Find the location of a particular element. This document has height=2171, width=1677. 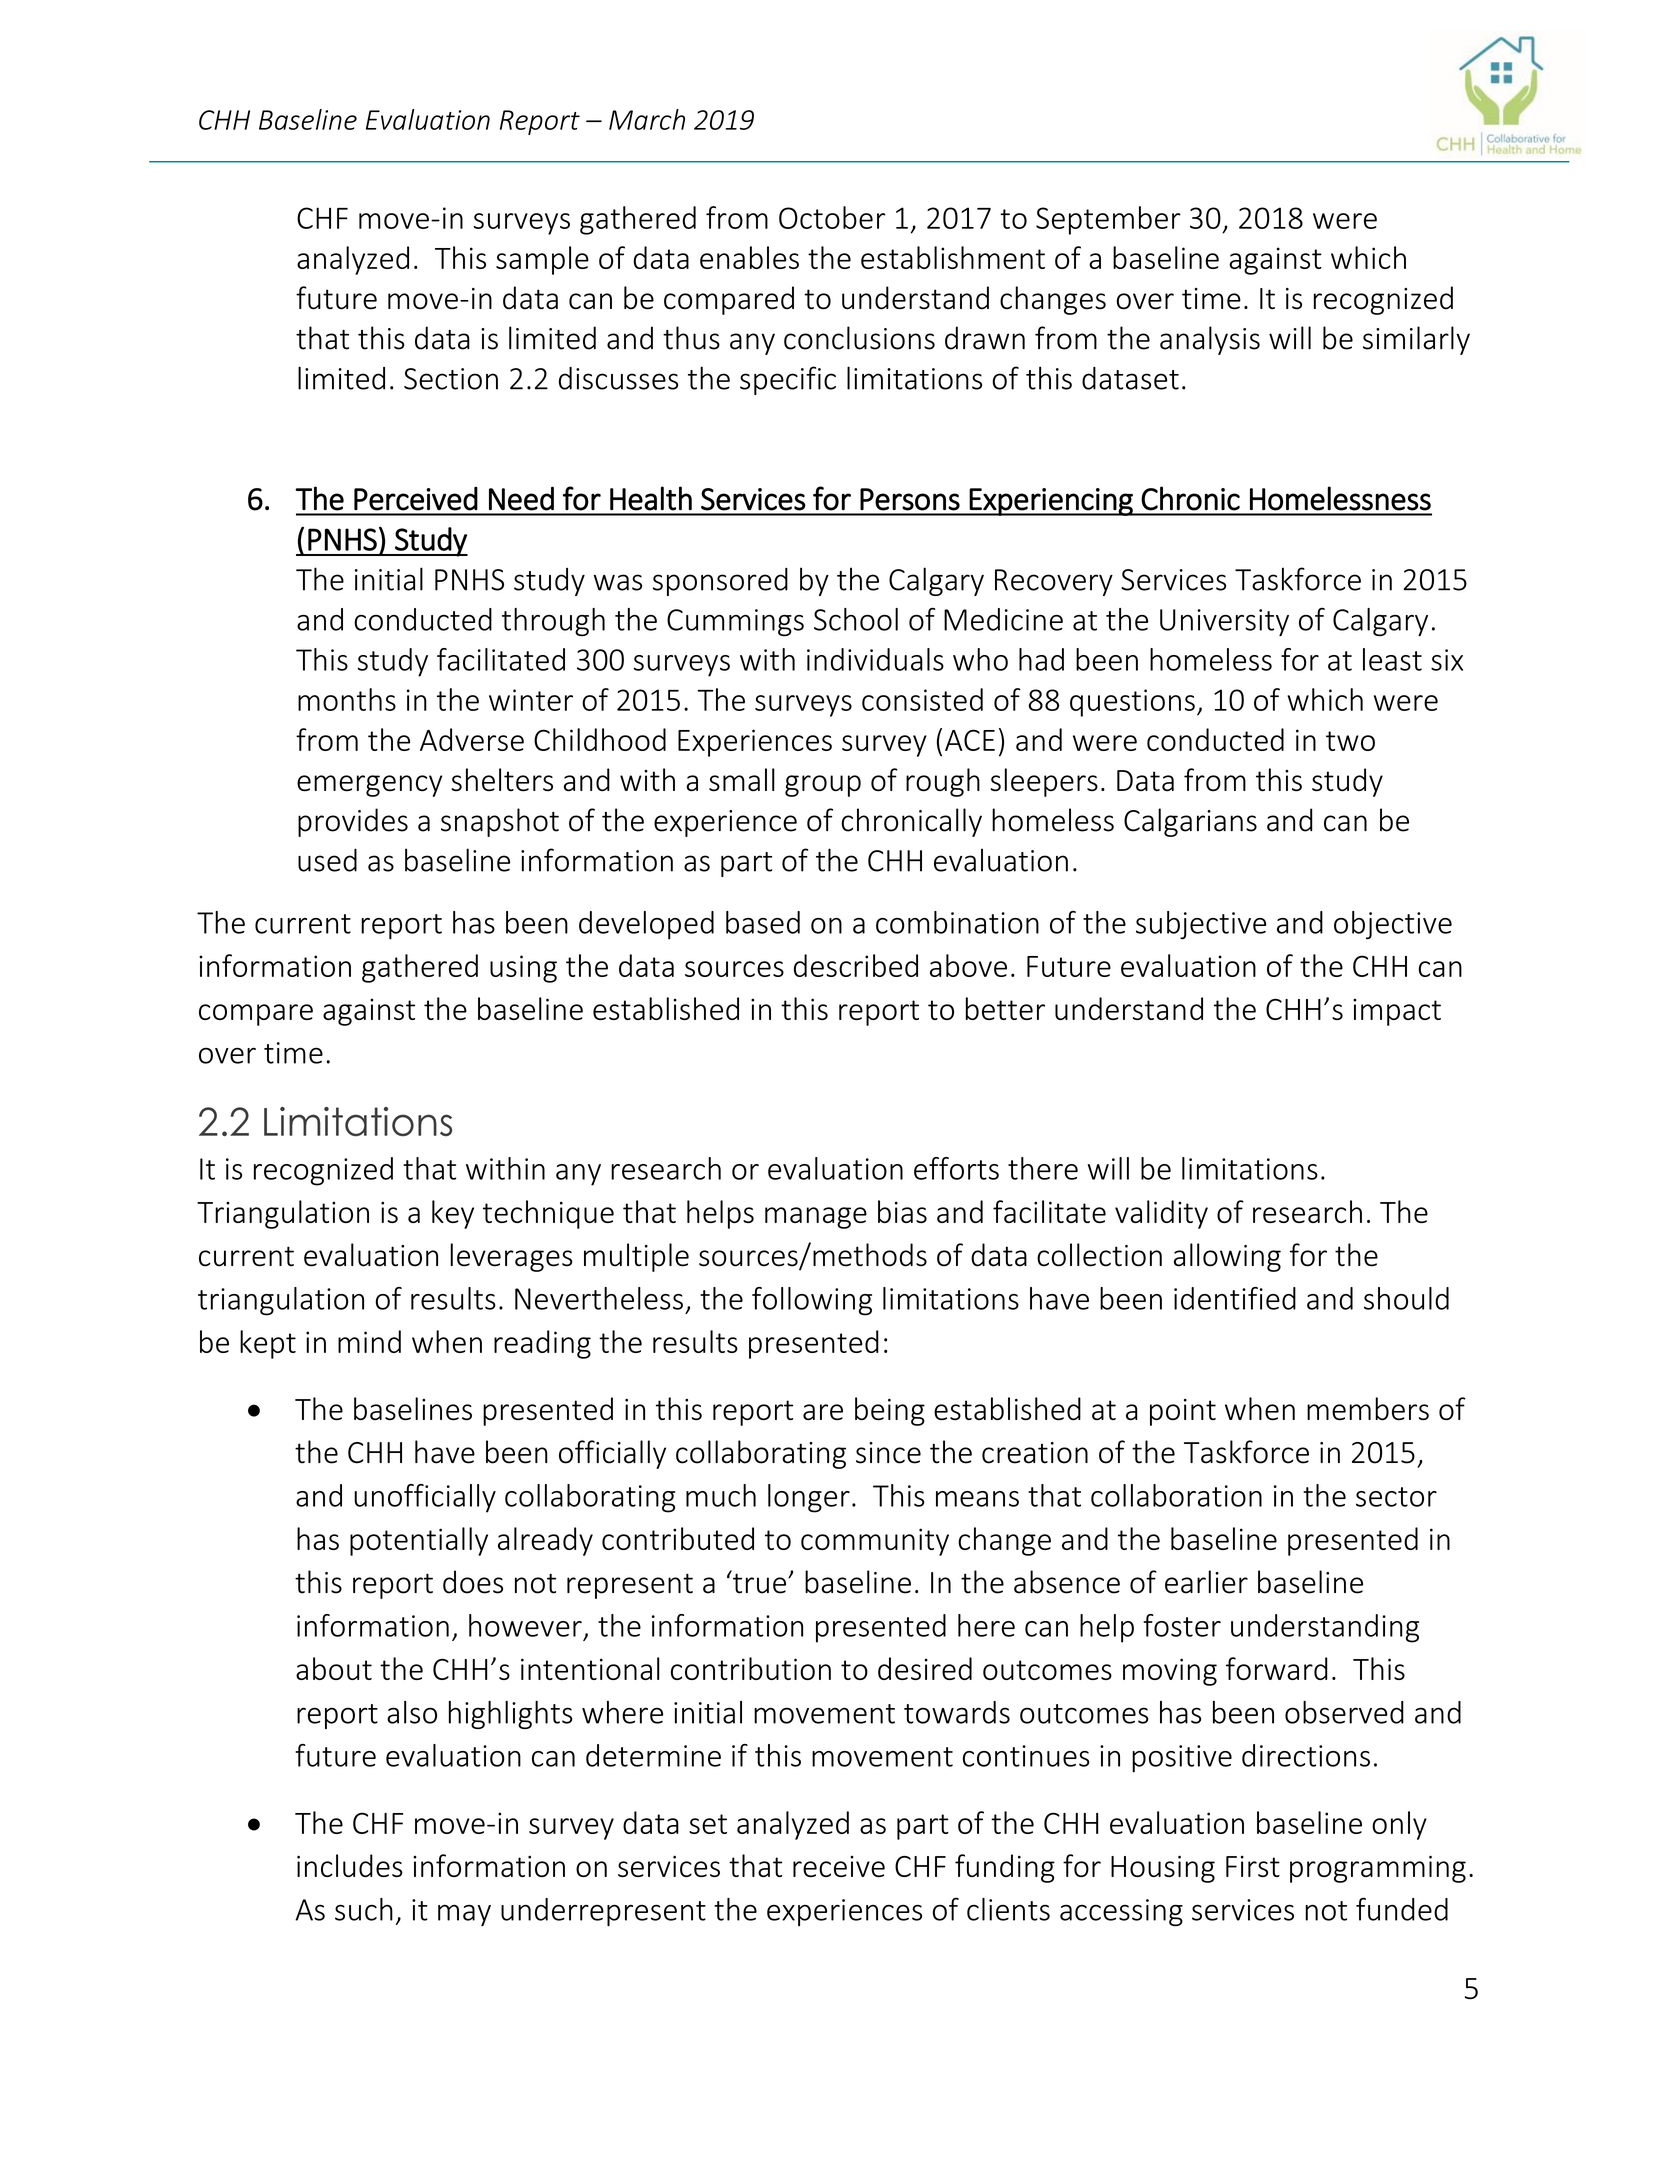

following is located at coordinates (812, 1301).
